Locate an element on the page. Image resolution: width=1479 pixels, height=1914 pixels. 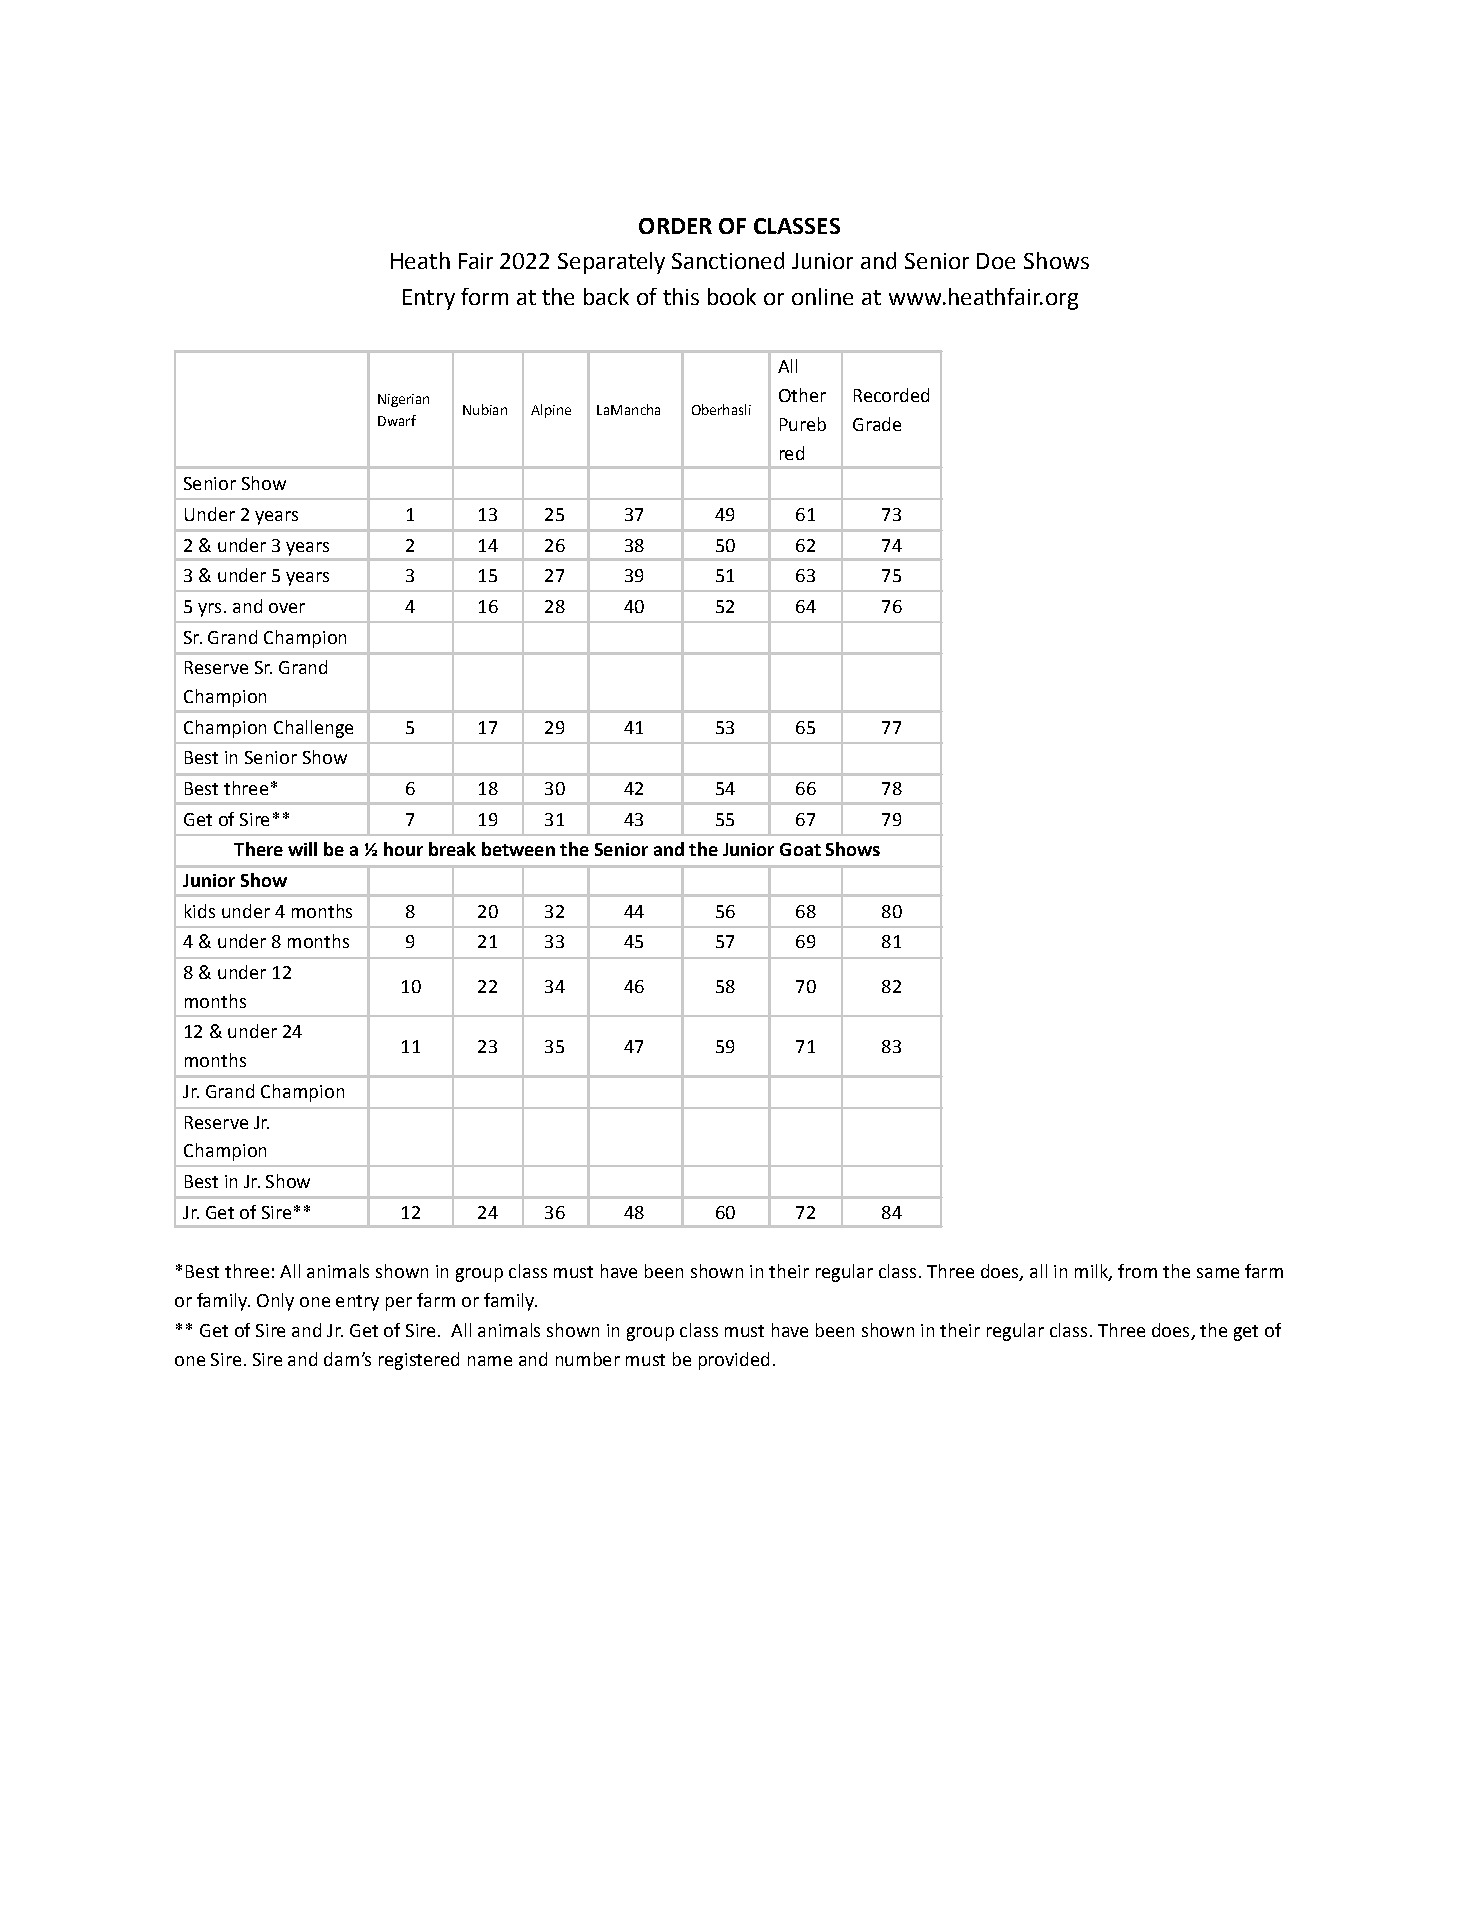
Only is located at coordinates (275, 1302).
